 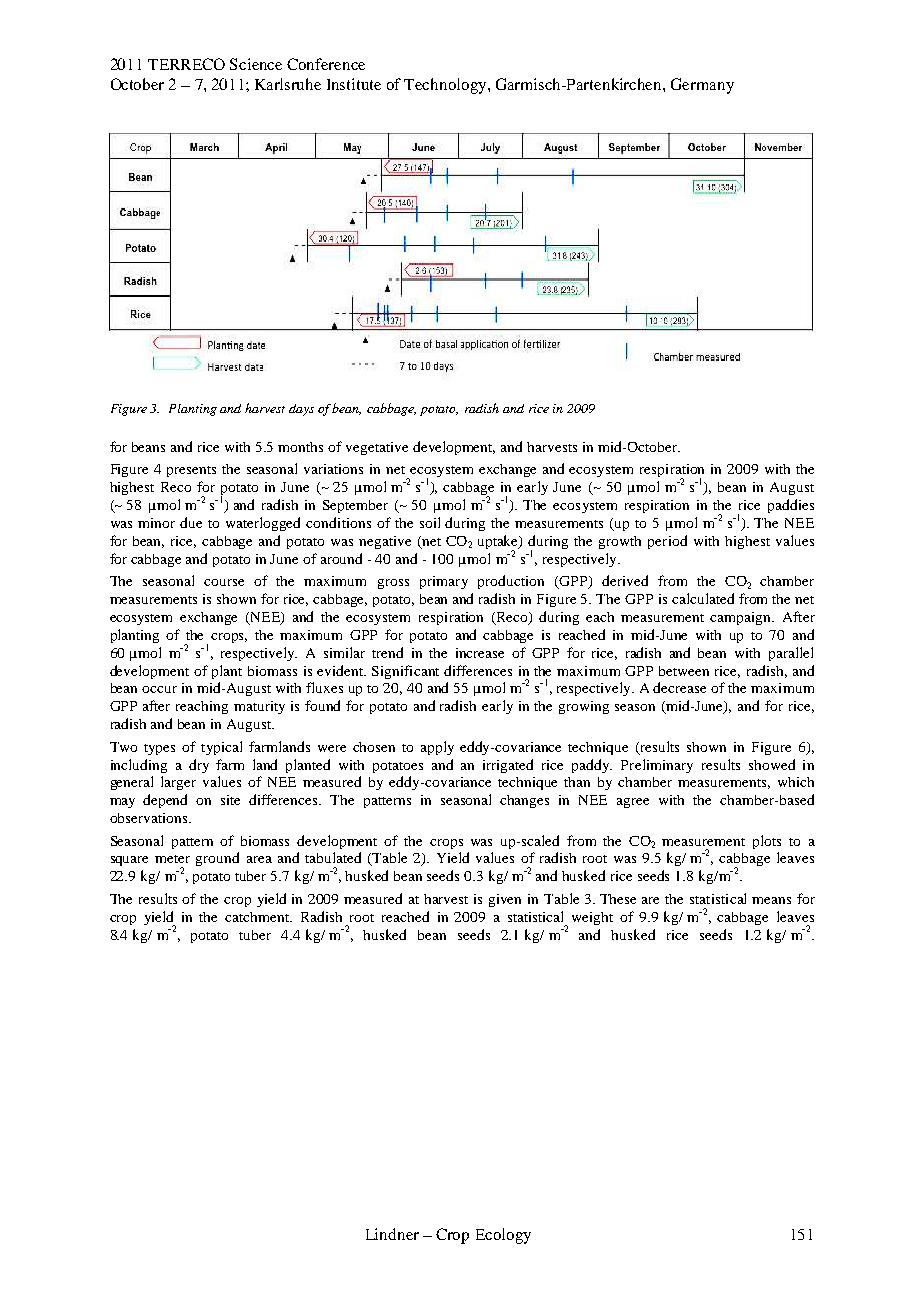 What do you see at coordinates (159, 689) in the page?
I see `occur` at bounding box center [159, 689].
